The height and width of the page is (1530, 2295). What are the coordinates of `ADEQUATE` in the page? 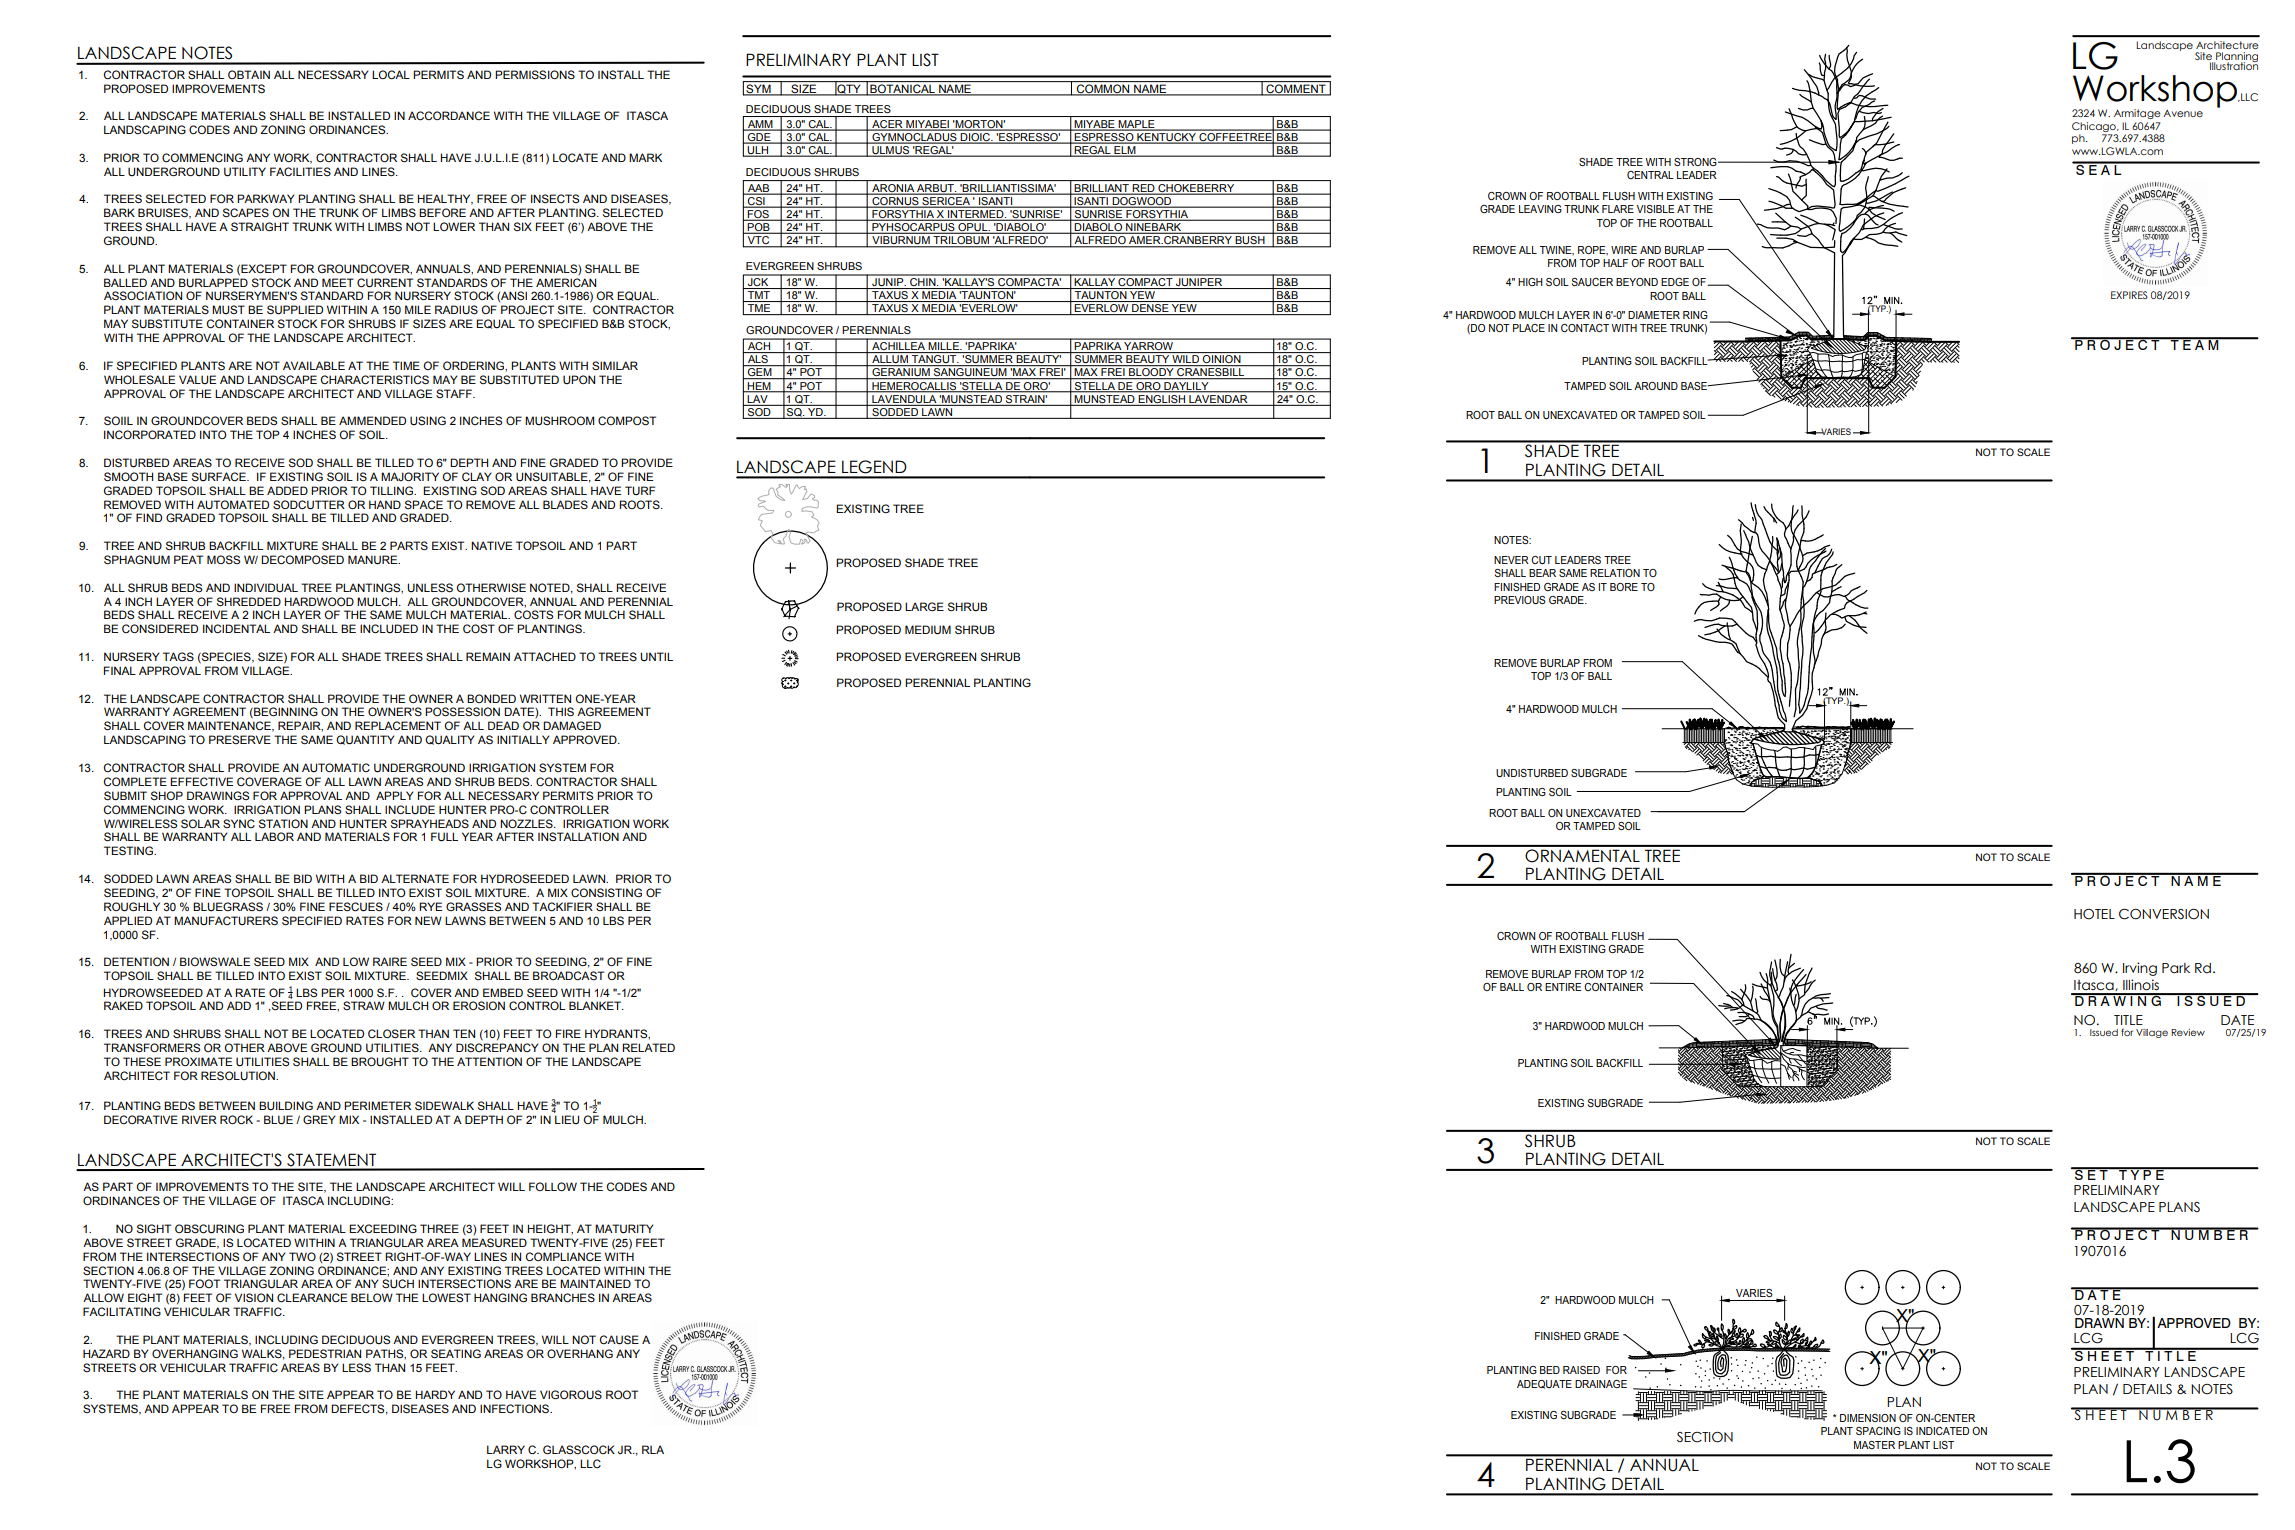 It's located at (1544, 1384).
